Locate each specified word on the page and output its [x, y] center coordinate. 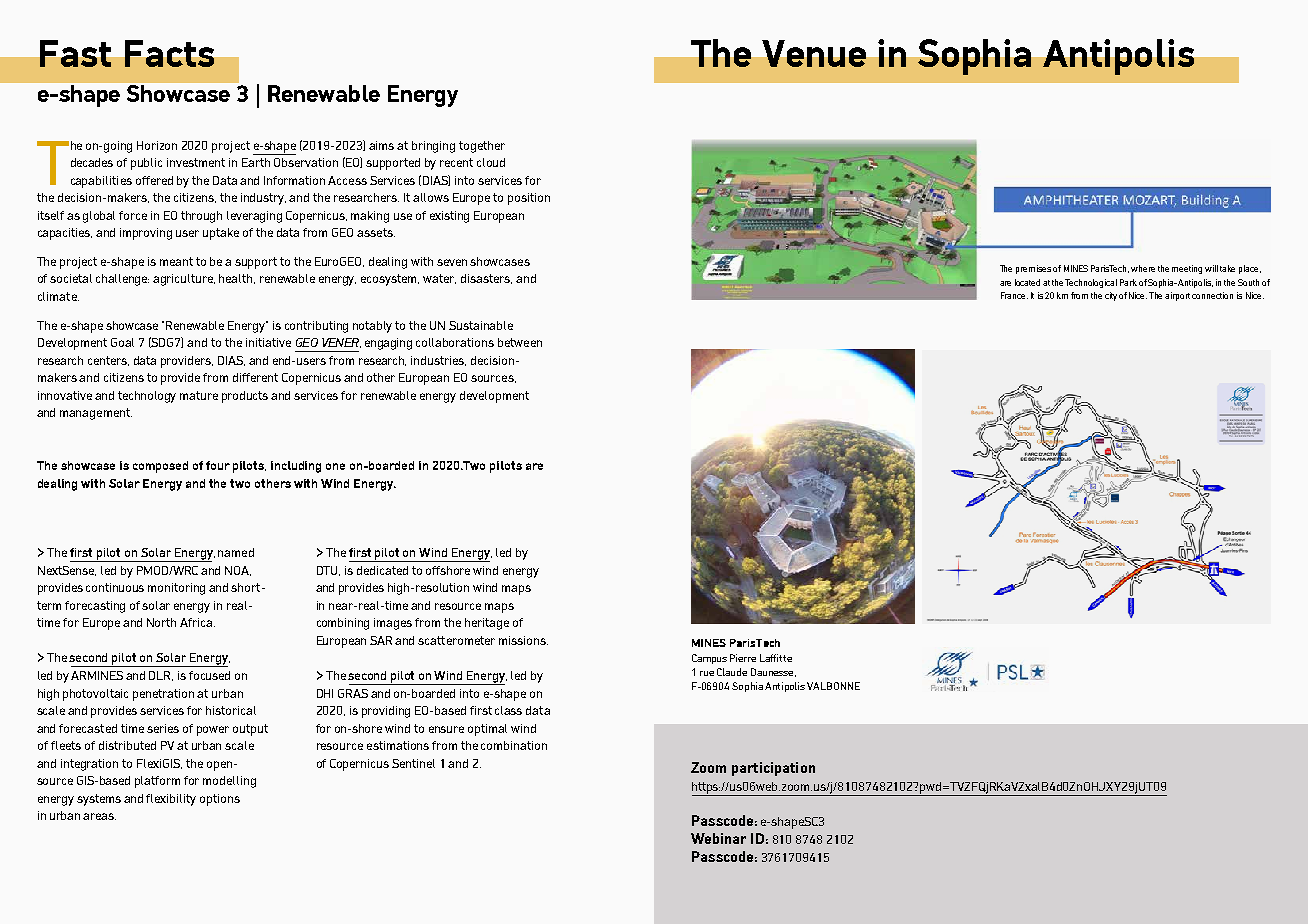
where [1143, 268]
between [520, 342]
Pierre [743, 658]
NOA [238, 571]
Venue [814, 53]
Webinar [718, 838]
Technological [1091, 283]
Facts [169, 53]
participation [773, 769]
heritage [487, 624]
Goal [122, 342]
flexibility [171, 800]
